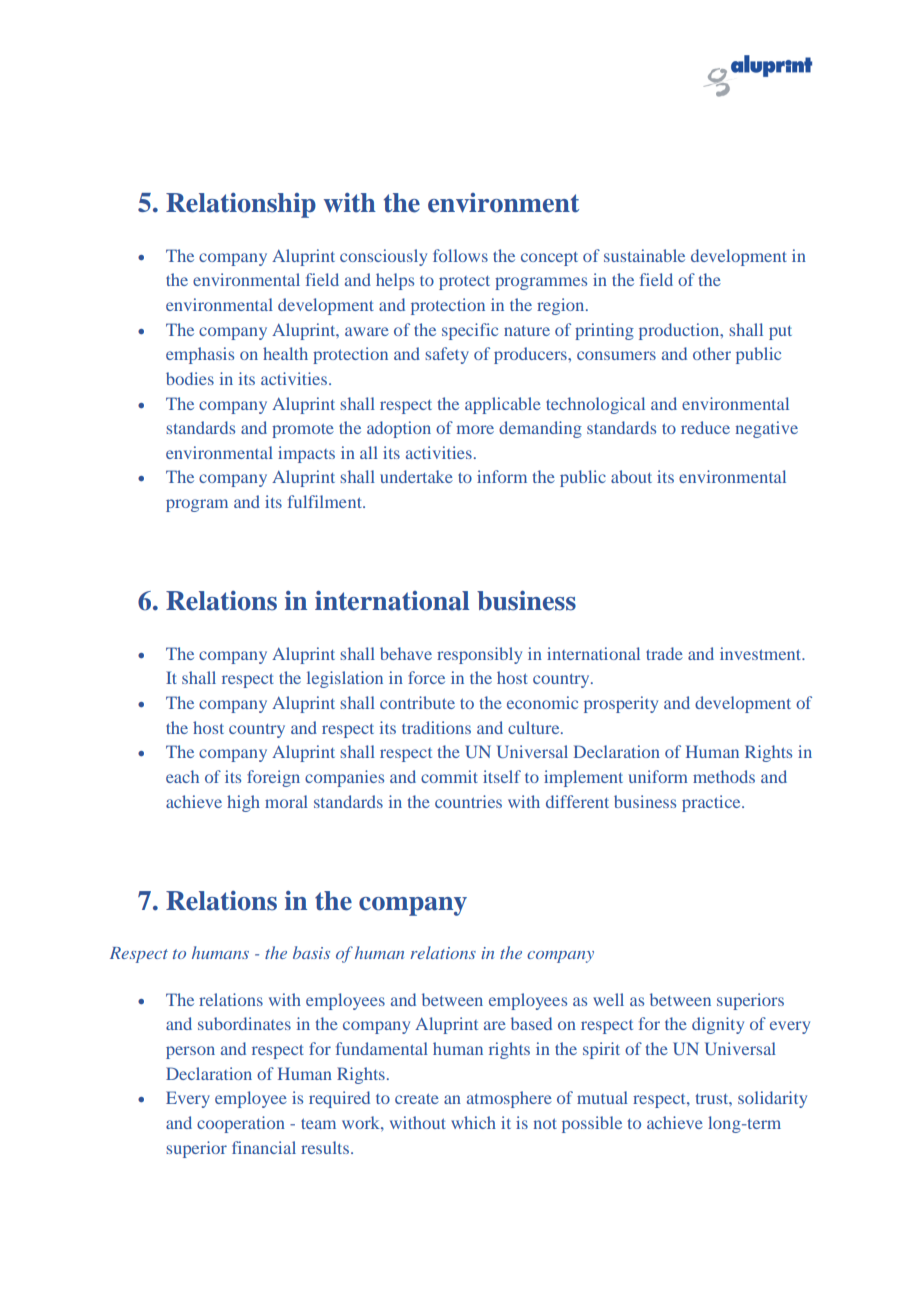 The image size is (924, 1308). Describe the element at coordinates (460, 255) in the screenshot. I see `follows` at that location.
